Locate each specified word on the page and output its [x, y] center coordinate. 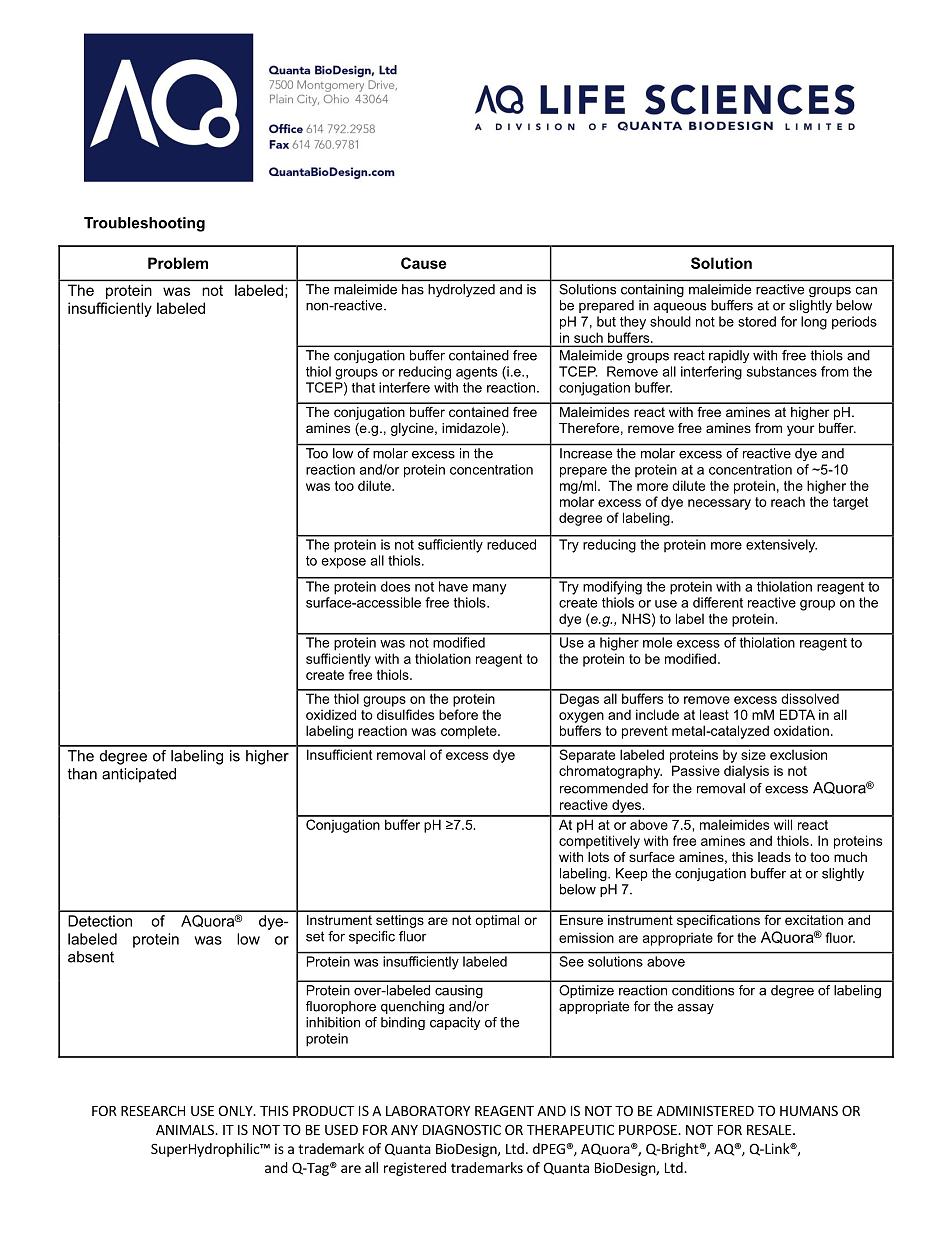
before [458, 714]
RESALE [770, 1129]
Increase [586, 453]
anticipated [139, 775]
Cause [424, 263]
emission [586, 937]
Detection [100, 921]
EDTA [797, 714]
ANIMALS [186, 1129]
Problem [178, 263]
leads [774, 857]
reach [788, 501]
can [866, 291]
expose [344, 563]
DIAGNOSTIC [462, 1129]
